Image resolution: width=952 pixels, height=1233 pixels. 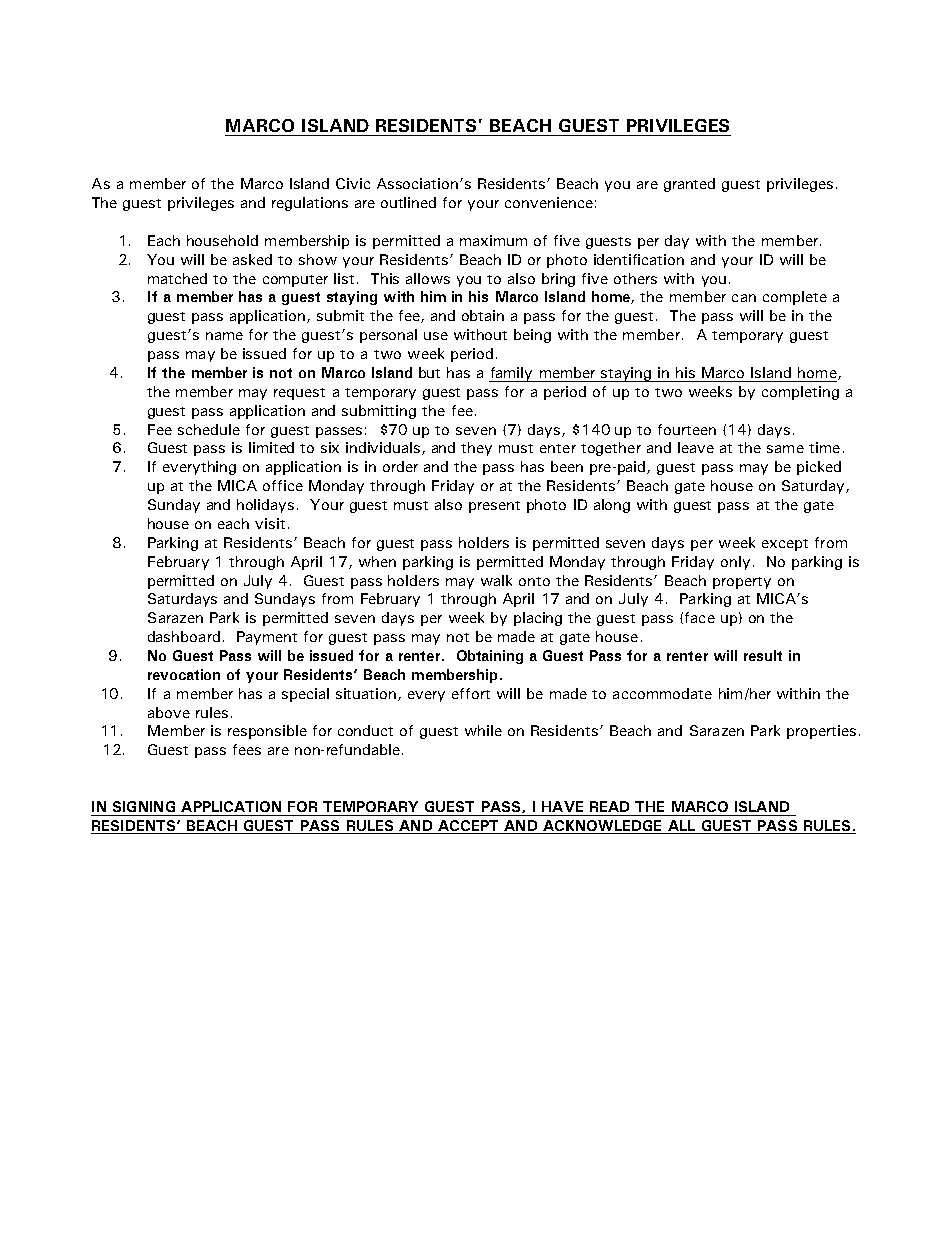 I want to click on placing, so click(x=538, y=619).
